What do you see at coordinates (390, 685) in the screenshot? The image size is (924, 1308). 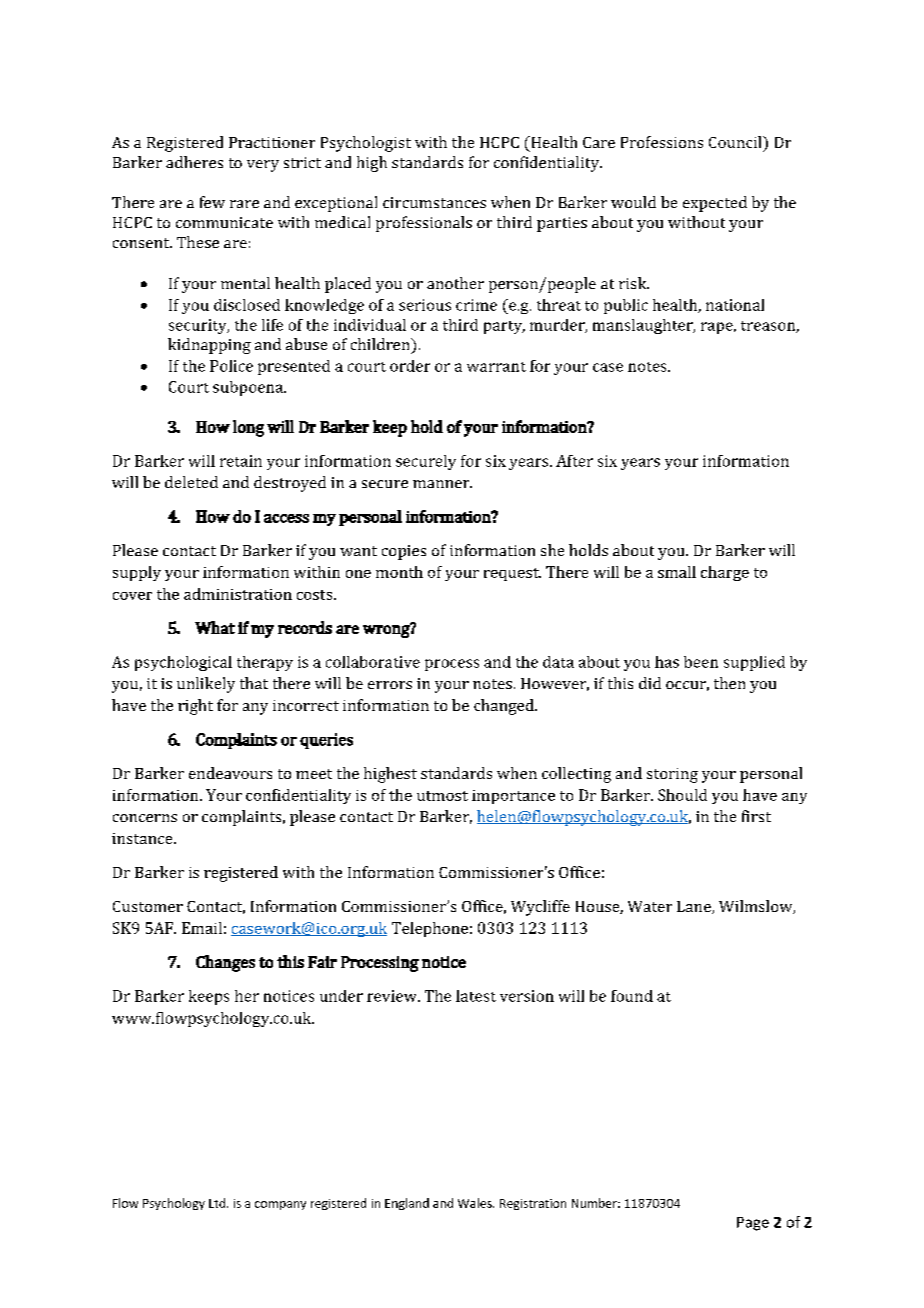 I see `errors` at bounding box center [390, 685].
